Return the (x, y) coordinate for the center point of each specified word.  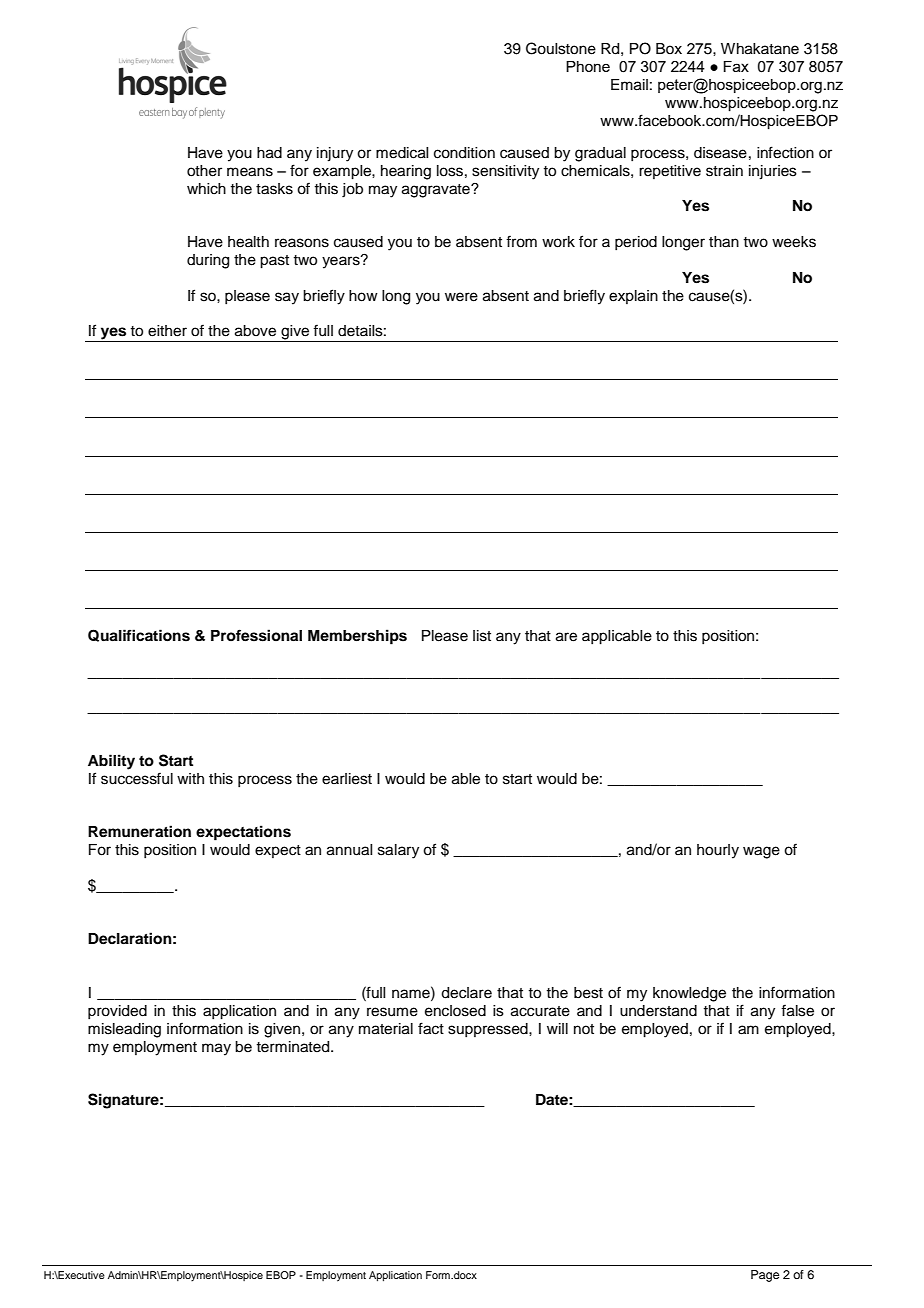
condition (464, 153)
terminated (294, 1047)
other (204, 171)
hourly (718, 851)
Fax (736, 66)
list (482, 636)
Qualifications (139, 635)
